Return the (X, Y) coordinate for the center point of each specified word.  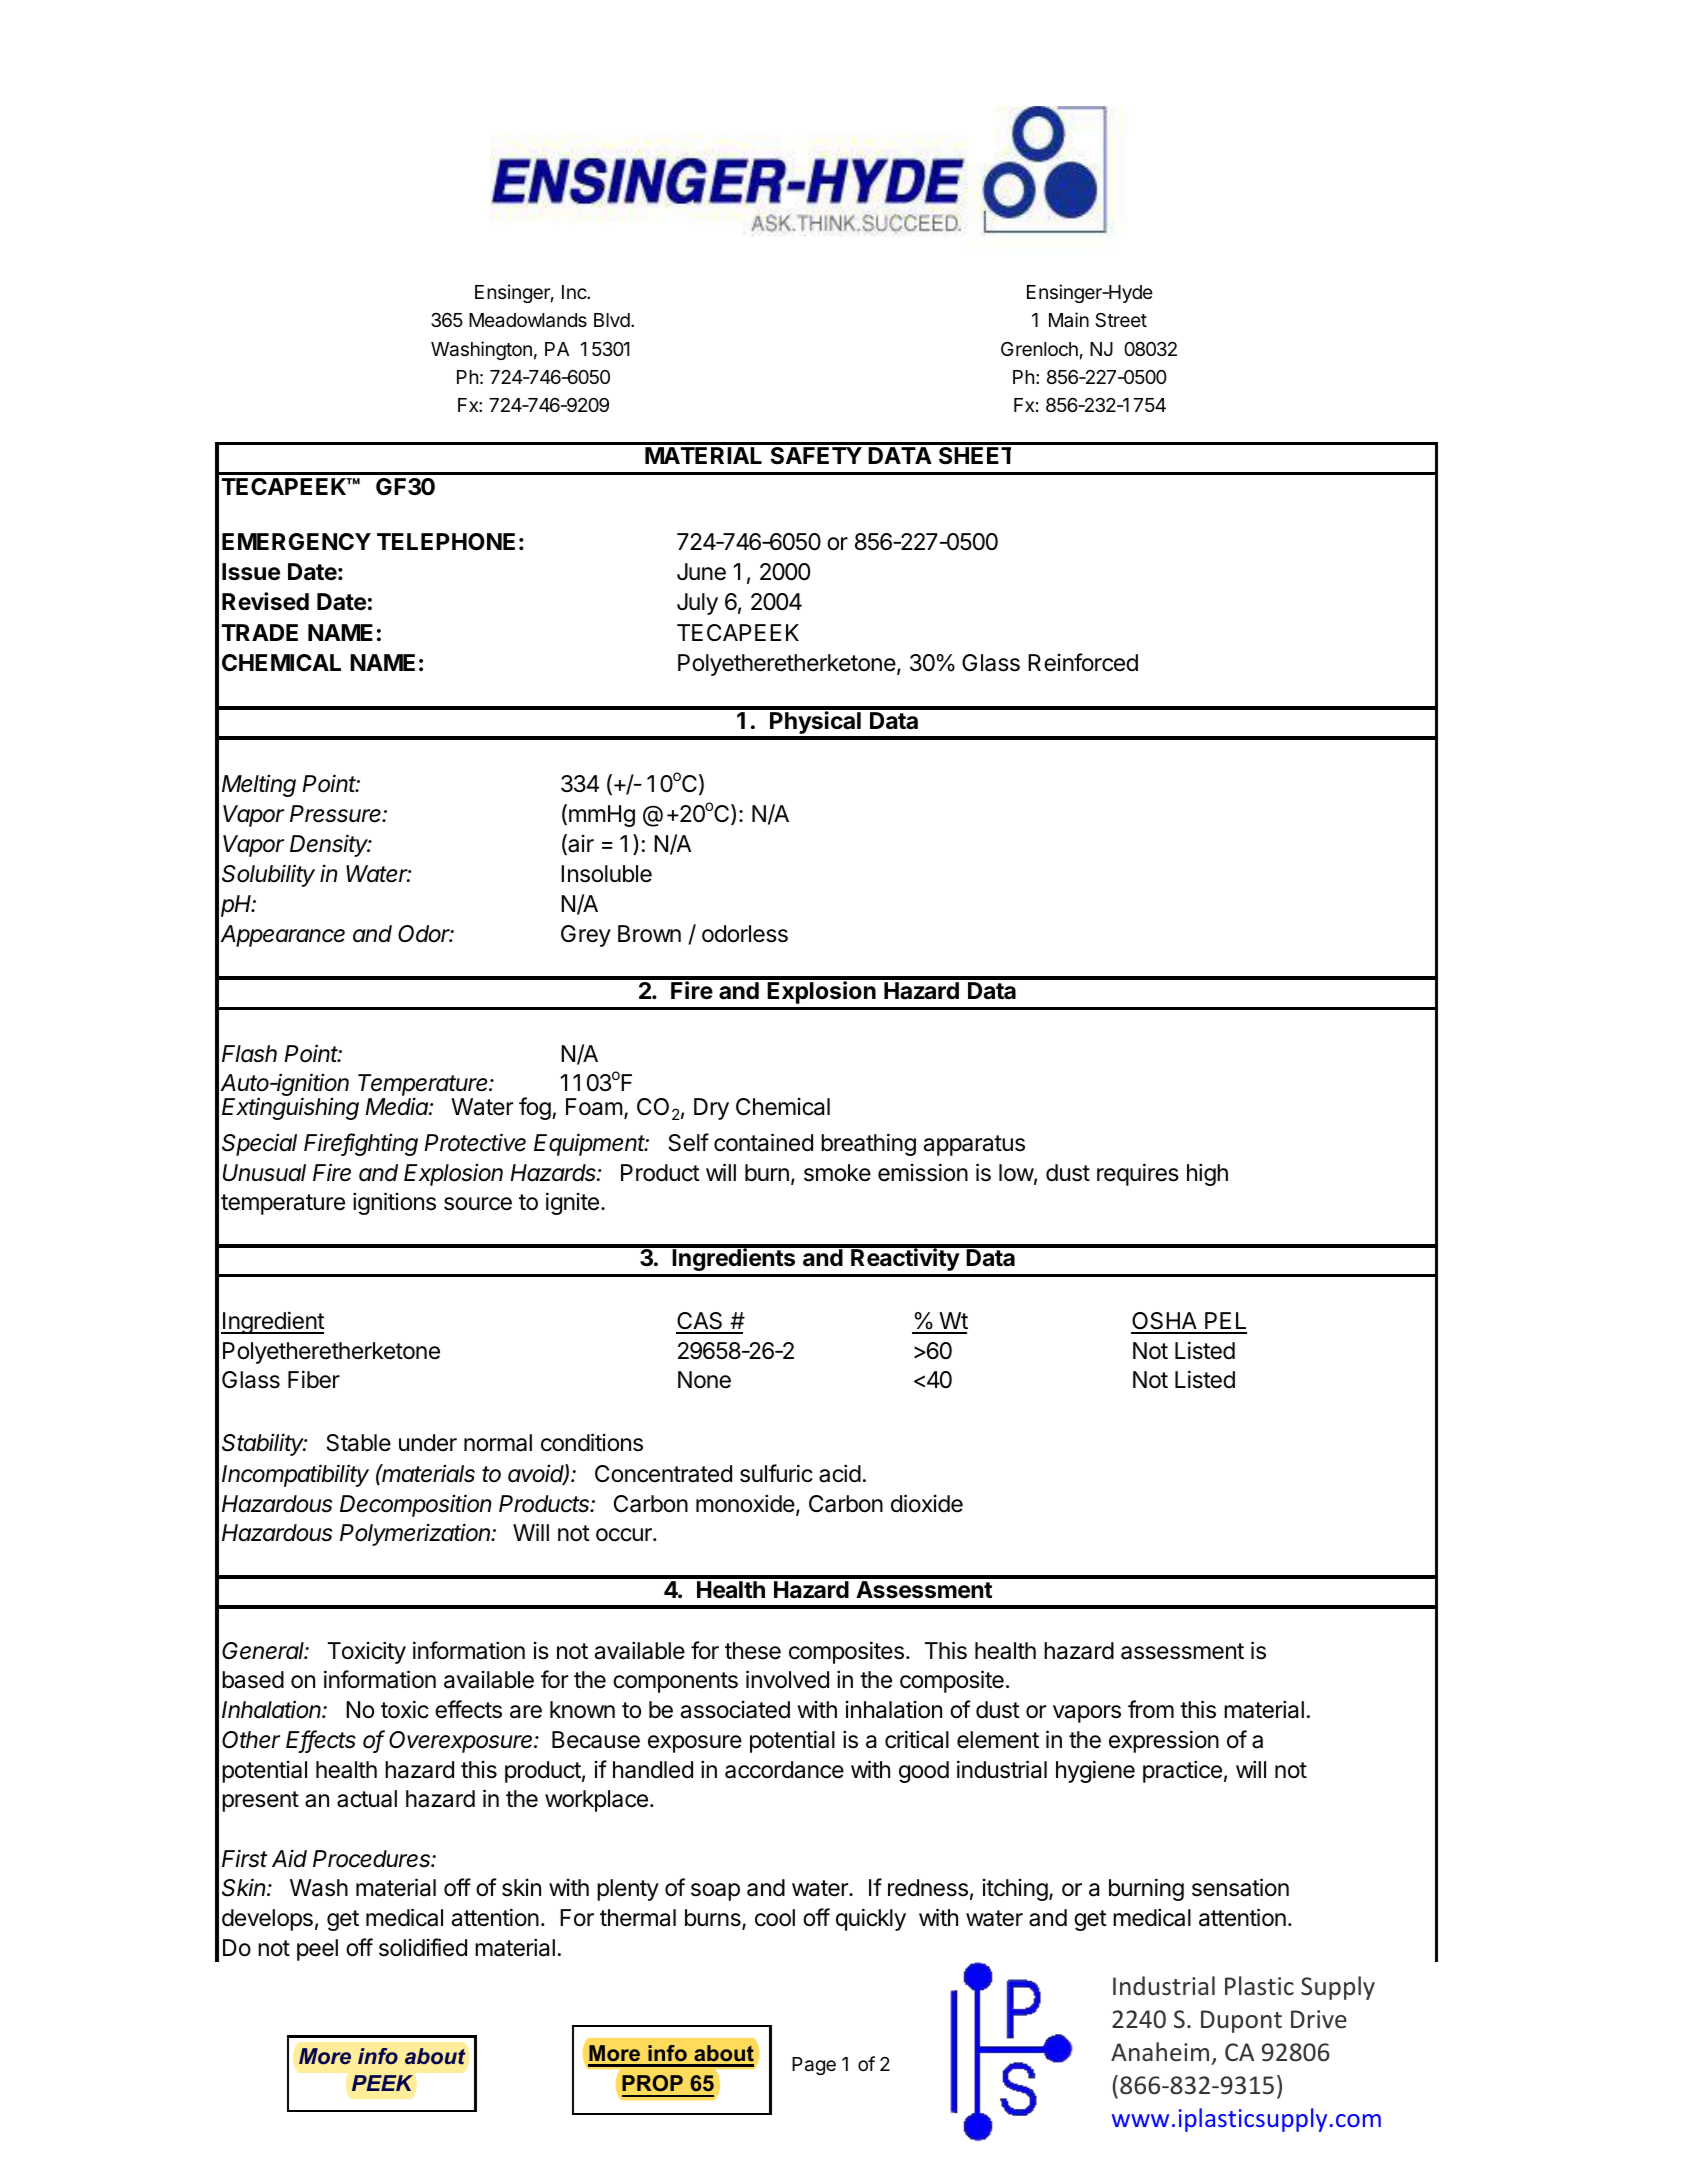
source (478, 1204)
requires (1138, 1174)
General (265, 1651)
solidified (423, 1947)
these (753, 1651)
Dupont (1241, 2021)
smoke (837, 1173)
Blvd (612, 320)
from (1151, 1709)
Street (1121, 320)
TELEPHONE (446, 542)
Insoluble (606, 874)
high (1207, 1174)
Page (814, 2066)
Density (330, 845)
